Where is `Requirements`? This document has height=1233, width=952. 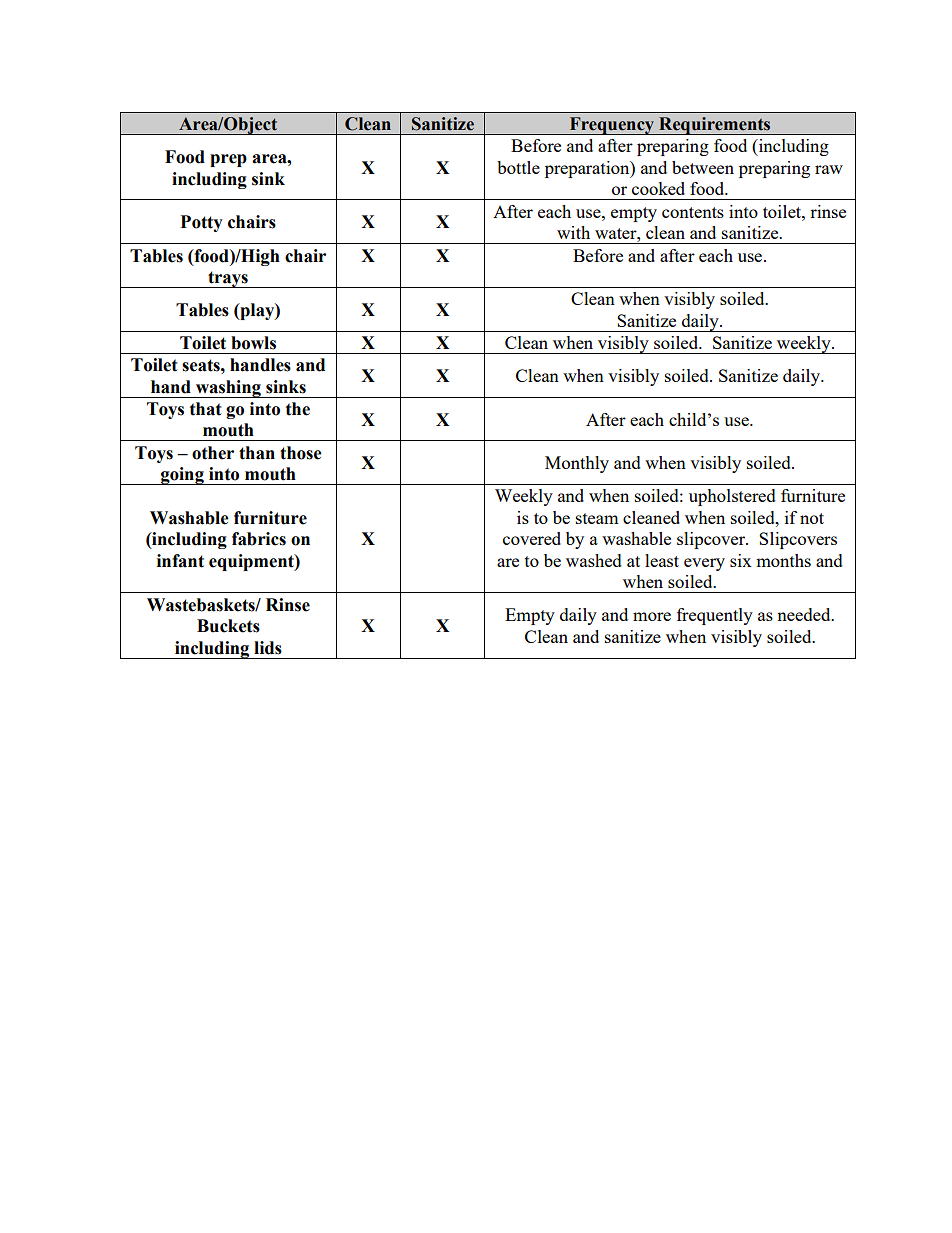
Requirements is located at coordinates (715, 126).
